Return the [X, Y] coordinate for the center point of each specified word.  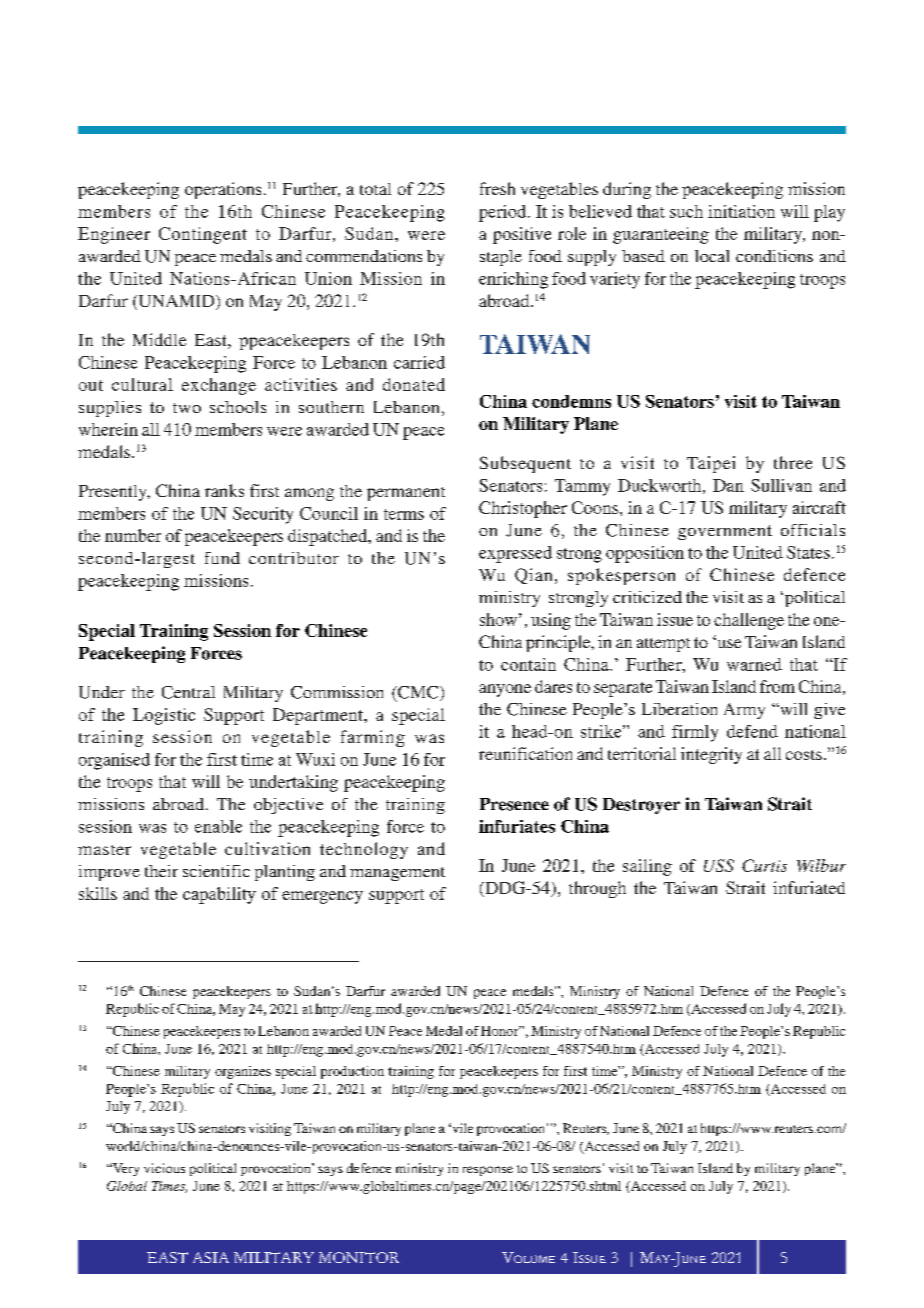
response [488, 1171]
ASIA [211, 1257]
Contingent [203, 235]
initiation [741, 211]
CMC [418, 693]
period [504, 213]
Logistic [164, 716]
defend [752, 731]
